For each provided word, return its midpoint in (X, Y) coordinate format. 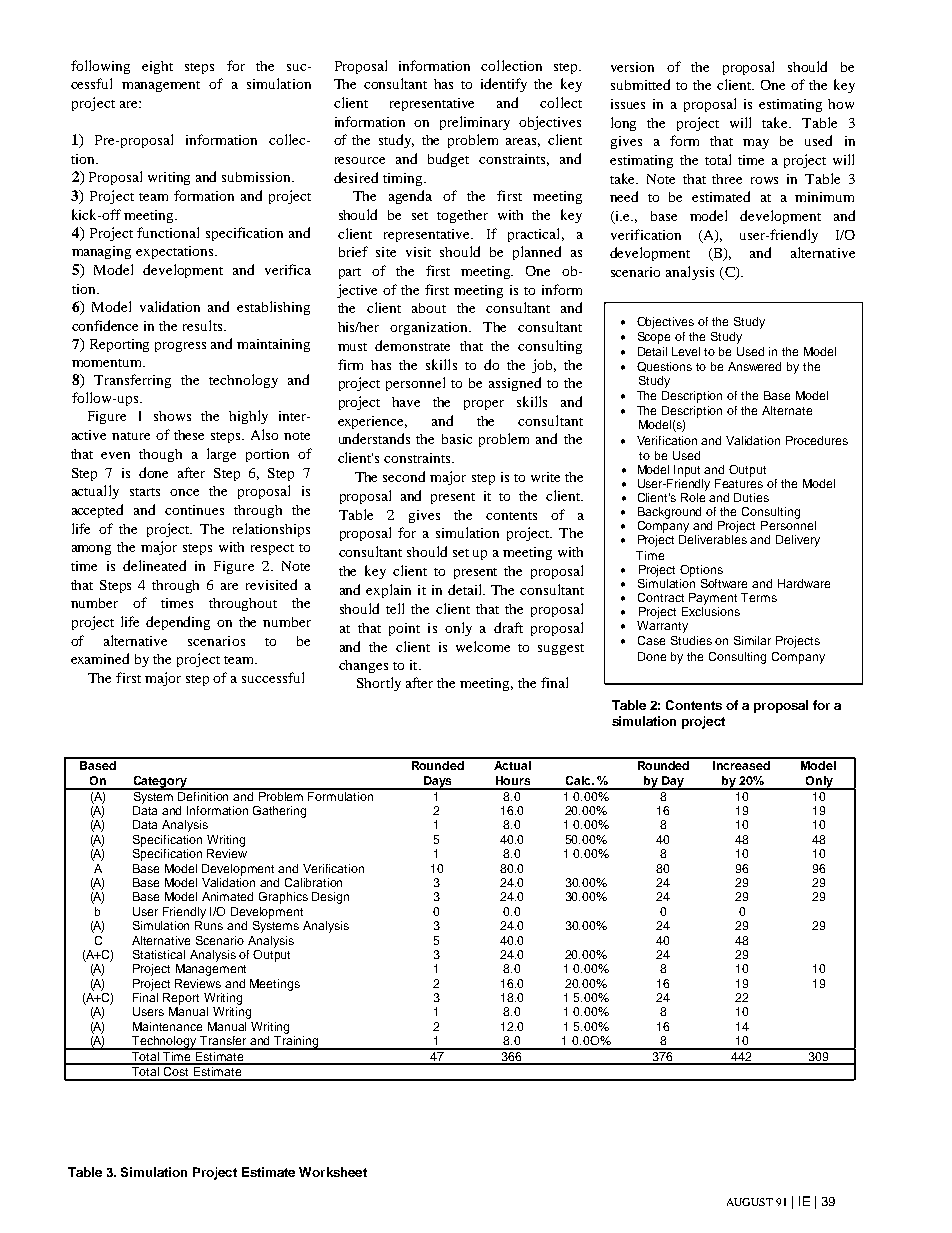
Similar (752, 640)
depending (178, 623)
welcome (483, 646)
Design (330, 898)
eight (157, 67)
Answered (754, 366)
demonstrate (412, 345)
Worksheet (333, 1172)
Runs (209, 925)
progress (180, 347)
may (756, 144)
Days (438, 783)
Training (297, 1043)
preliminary (475, 123)
